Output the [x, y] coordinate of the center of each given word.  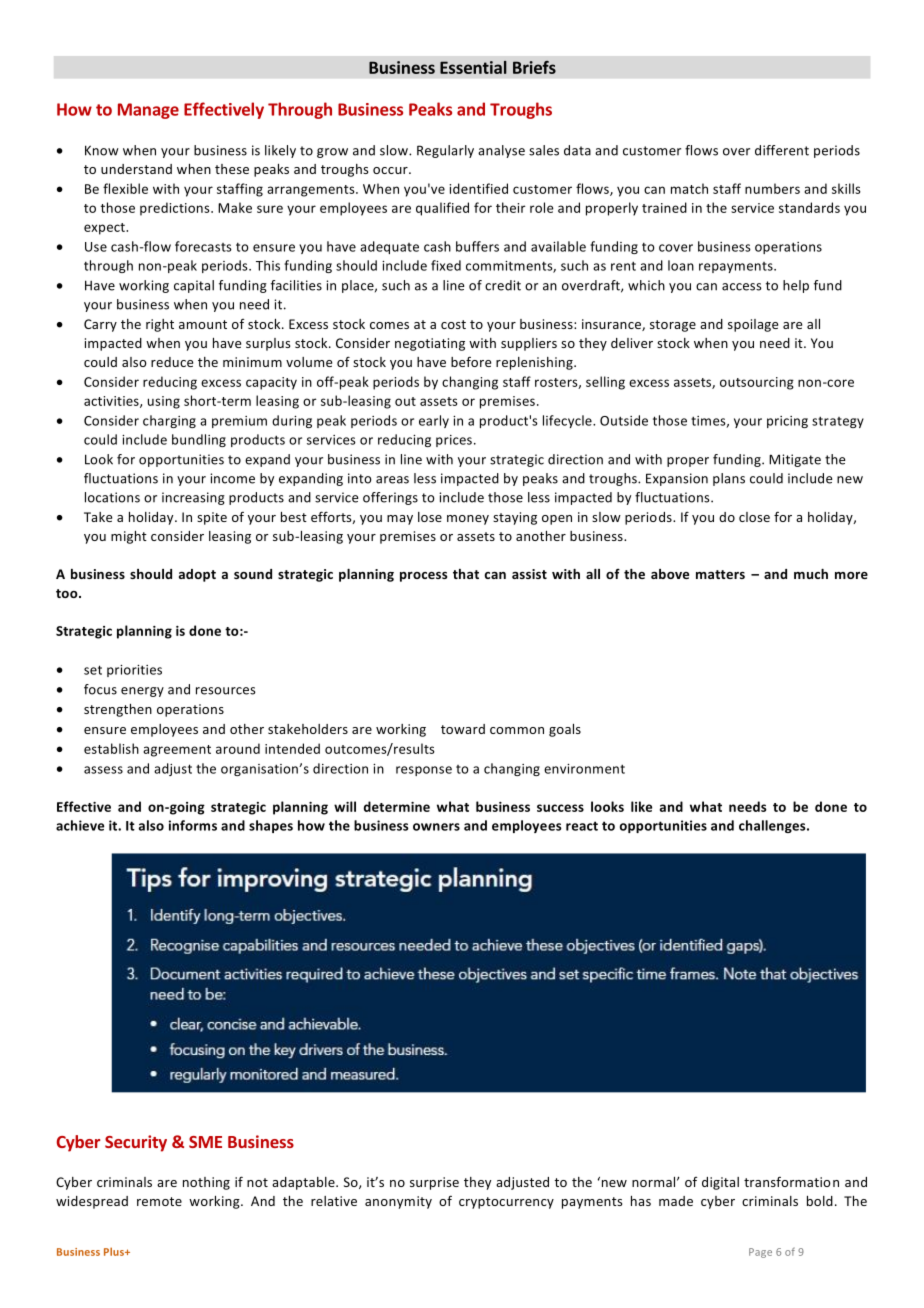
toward [463, 729]
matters [720, 574]
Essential [473, 67]
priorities [134, 671]
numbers [772, 188]
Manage [148, 111]
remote [159, 1201]
